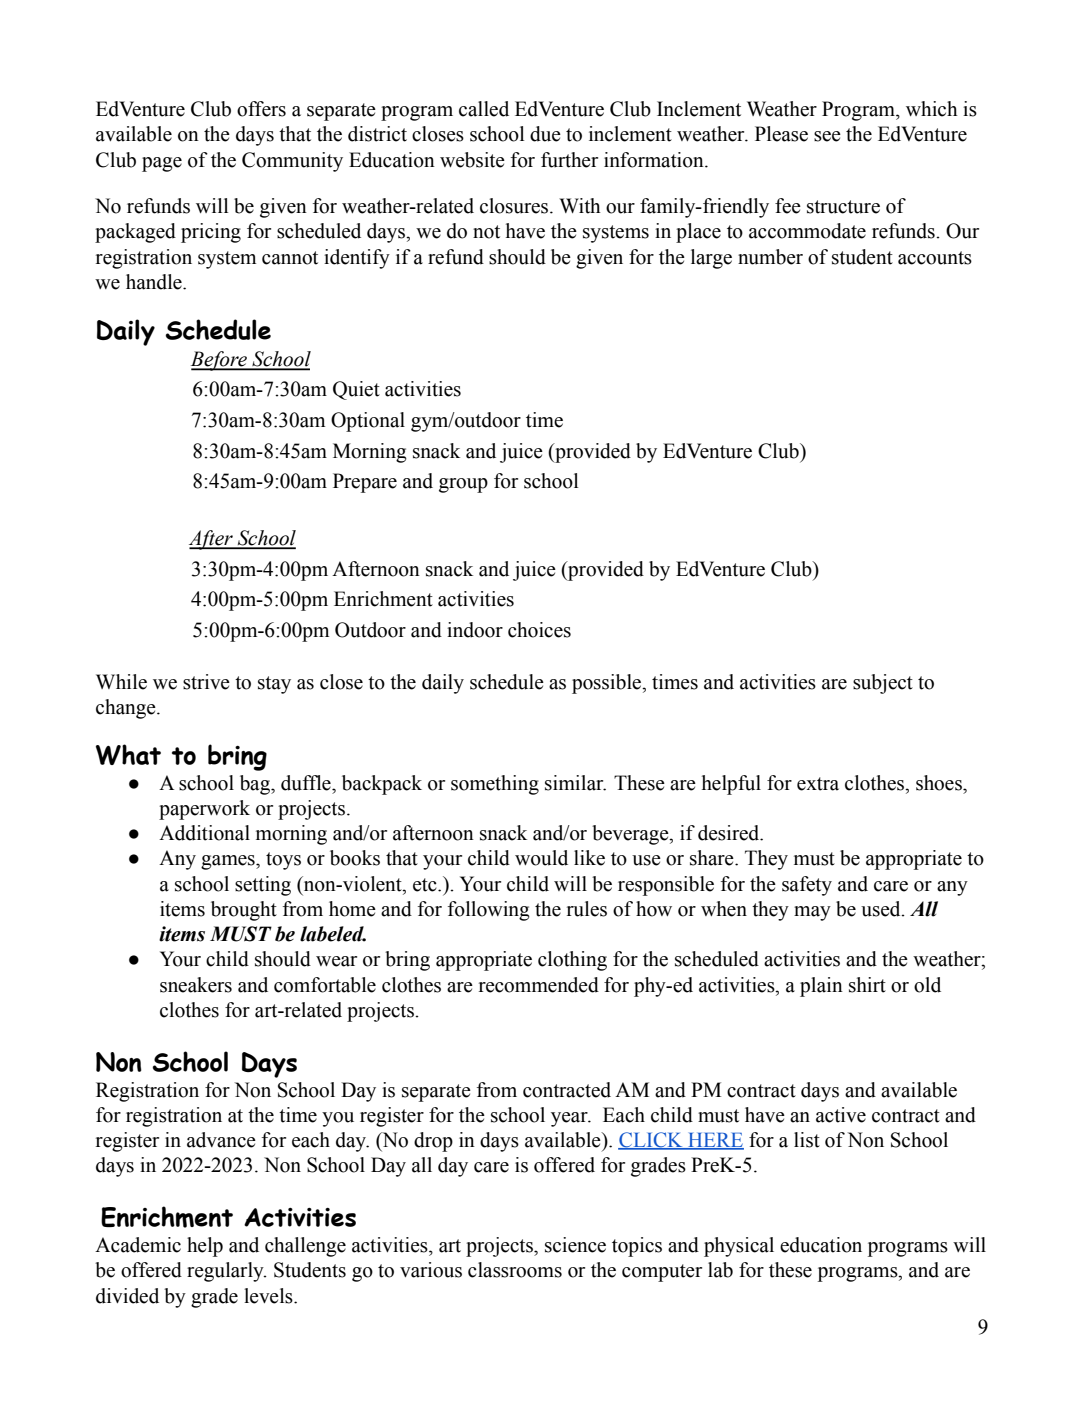 This screenshot has height=1403, width=1084. I want to click on number, so click(770, 257).
